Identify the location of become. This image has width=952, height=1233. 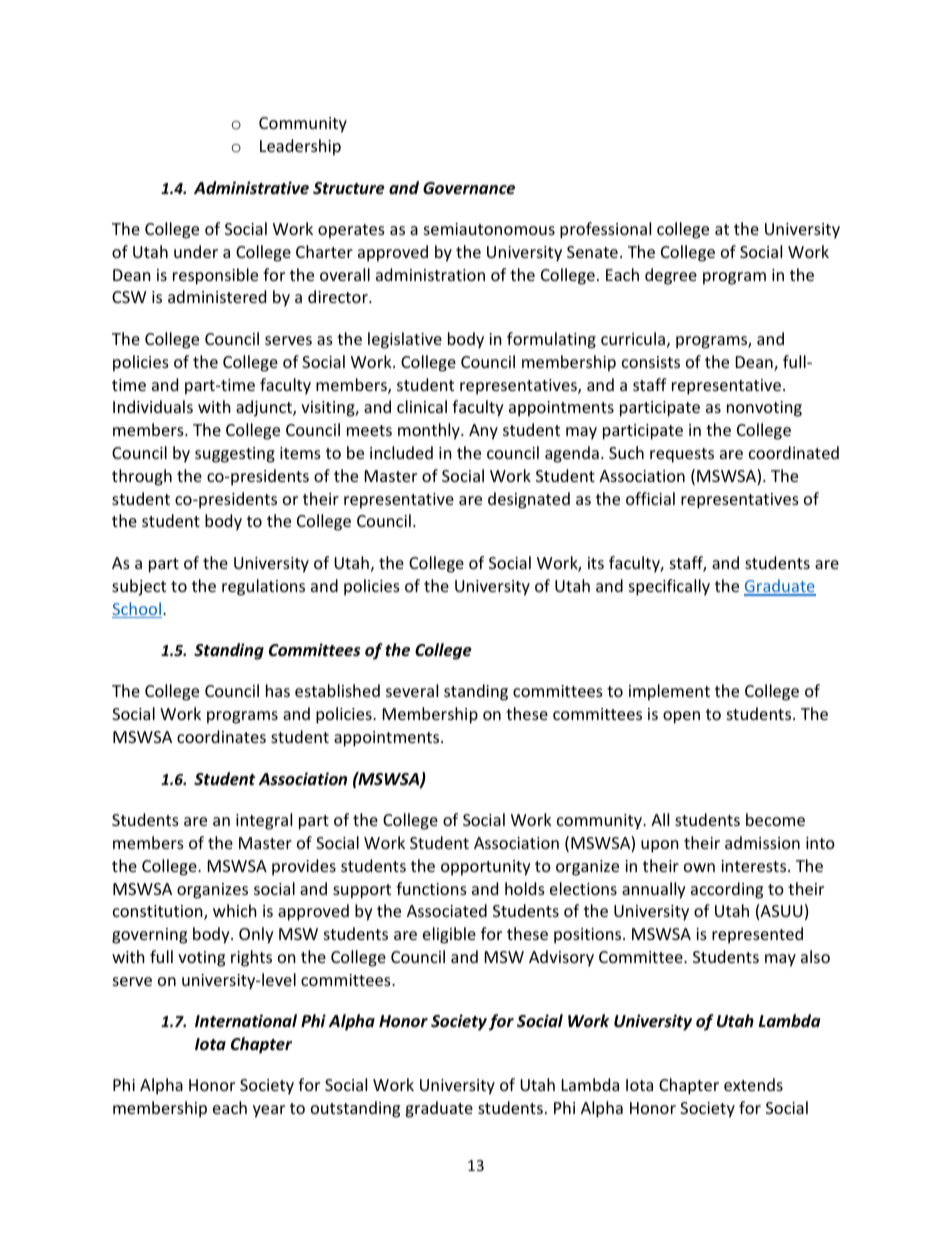
(775, 819).
